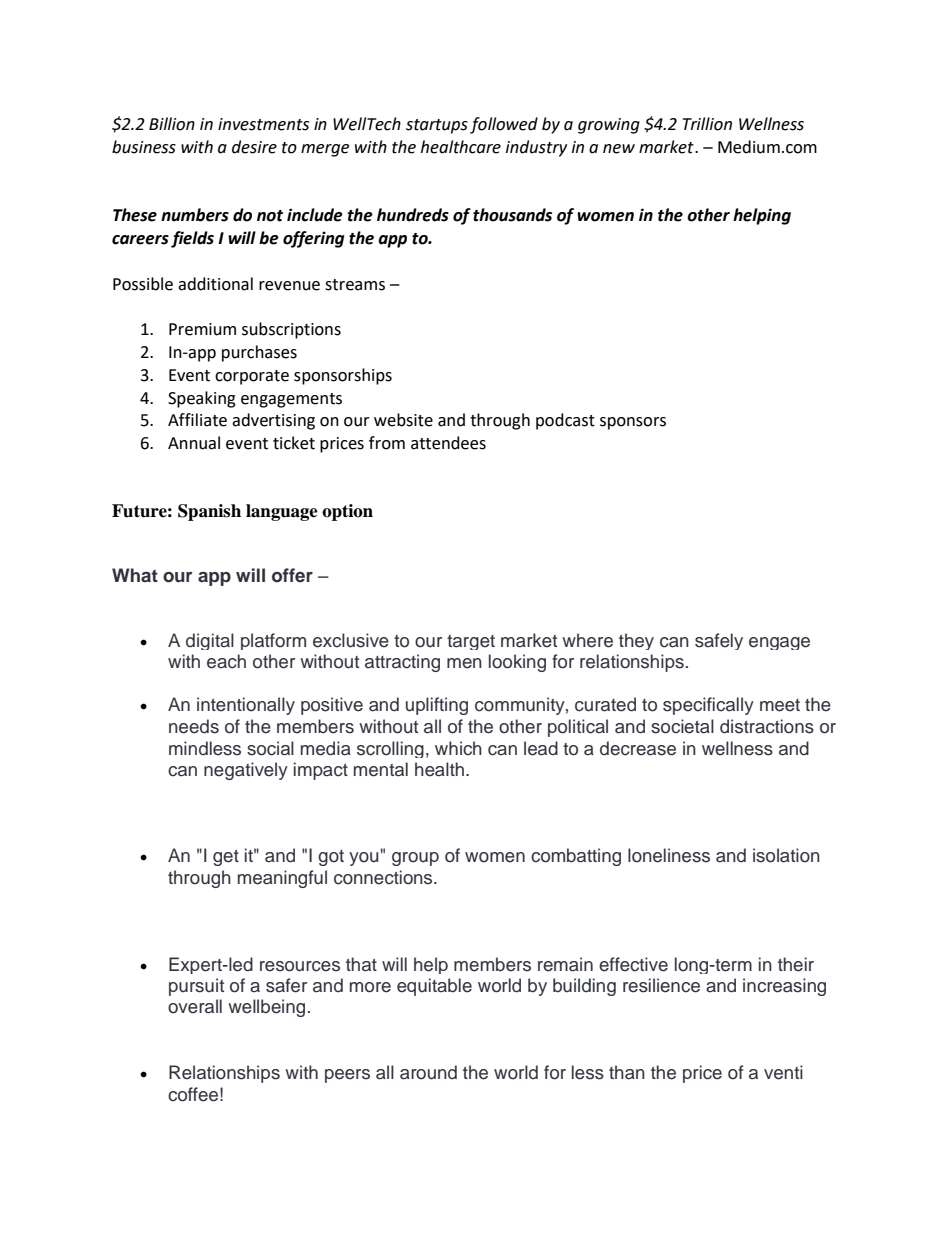 This screenshot has height=1233, width=952. Describe the element at coordinates (707, 124) in the screenshot. I see `Trillion` at that location.
